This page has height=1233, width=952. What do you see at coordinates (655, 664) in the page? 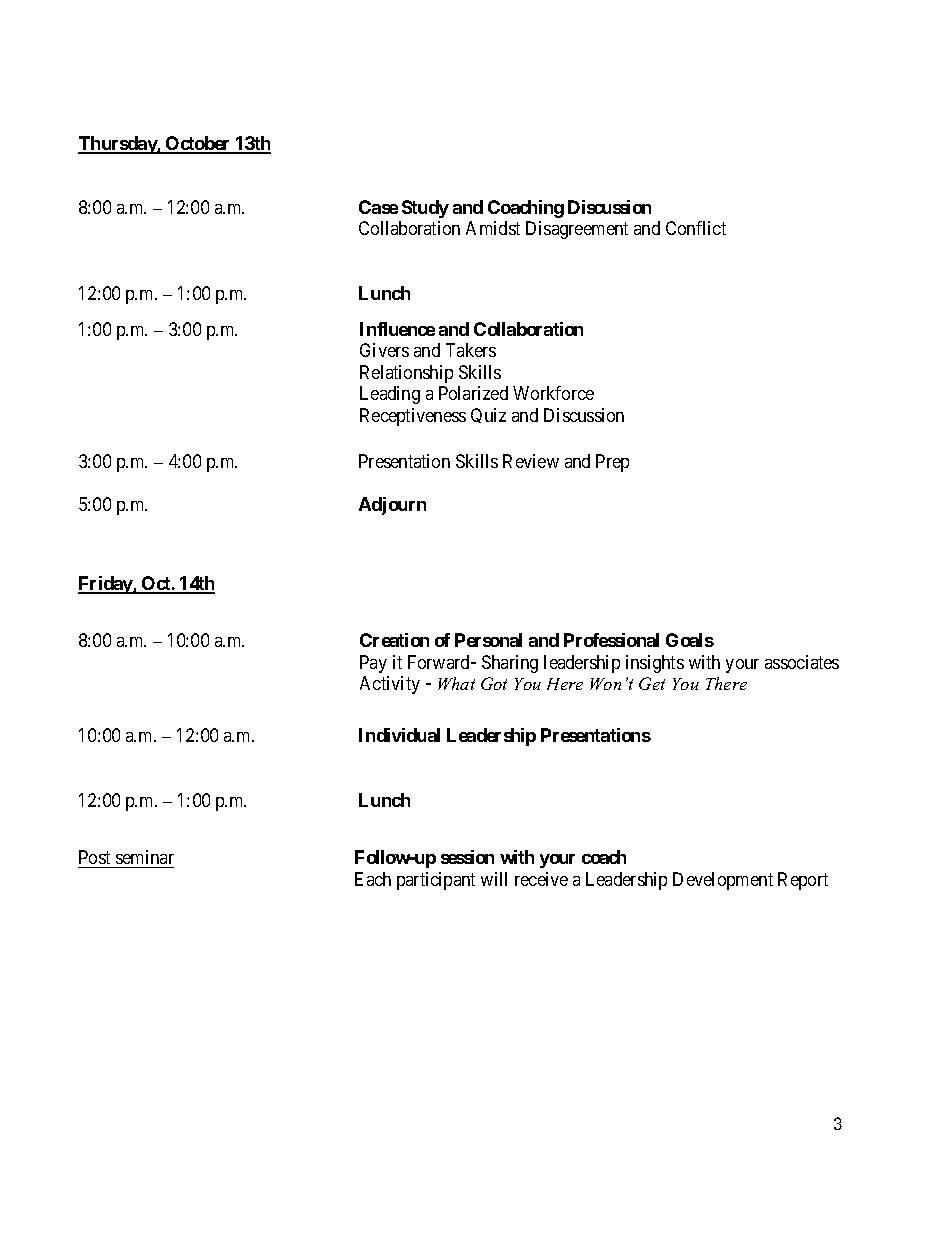
I see `insights` at bounding box center [655, 664].
